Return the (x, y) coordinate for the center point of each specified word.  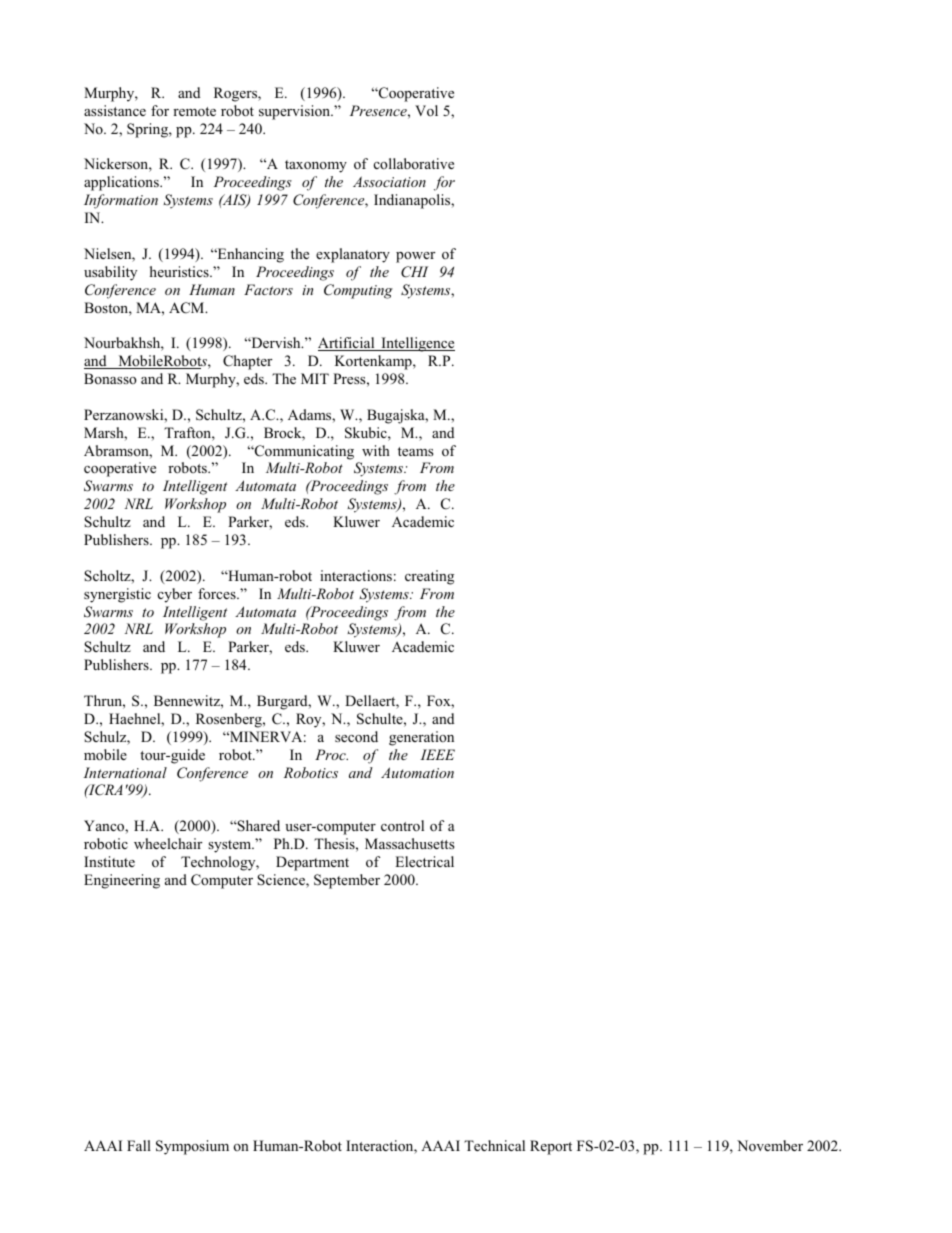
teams (416, 451)
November (770, 1145)
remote (194, 111)
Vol (426, 110)
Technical (494, 1145)
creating (429, 577)
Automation (417, 772)
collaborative (414, 163)
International (125, 772)
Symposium (192, 1147)
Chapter (247, 362)
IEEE (437, 754)
